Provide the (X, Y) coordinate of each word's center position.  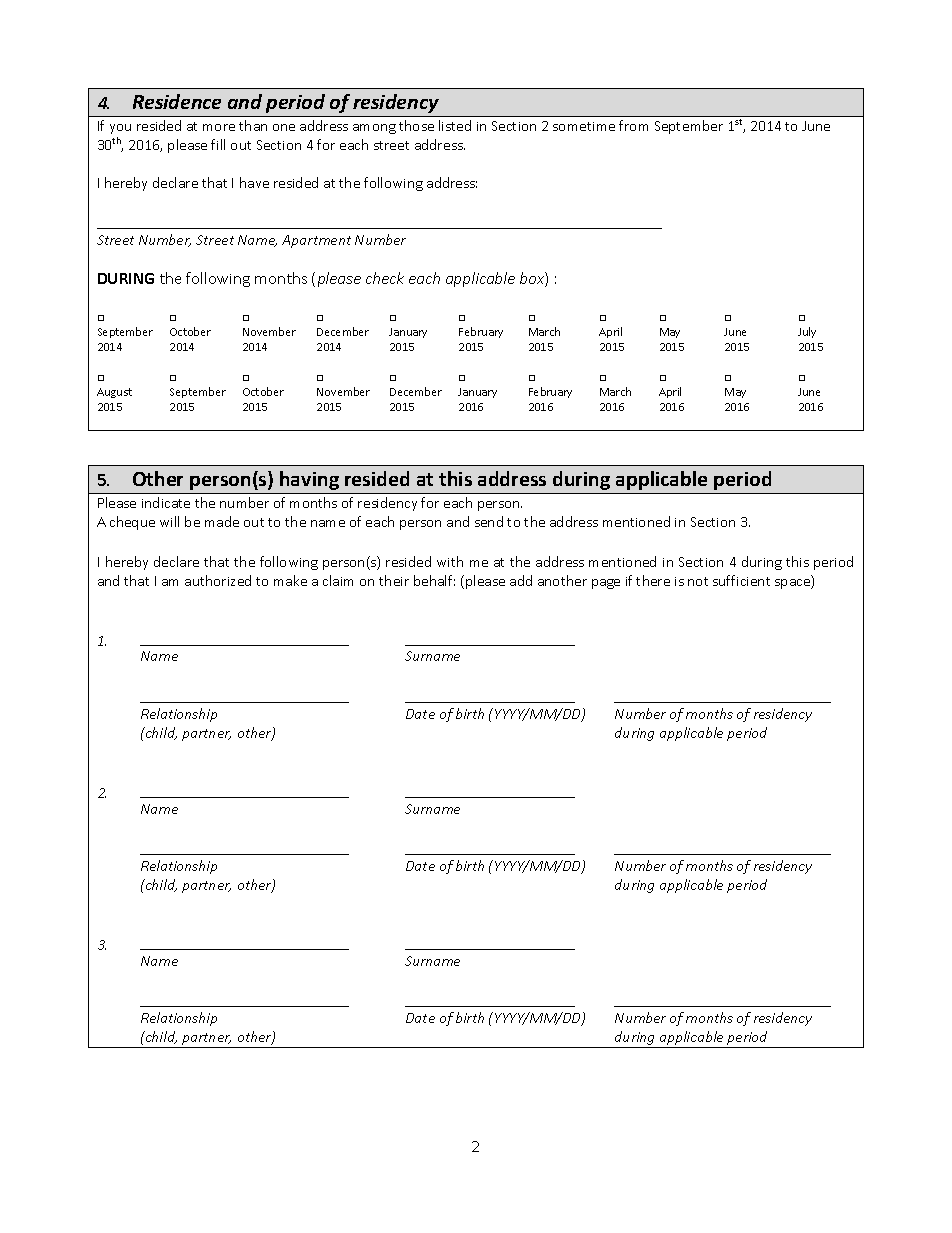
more (219, 127)
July (807, 332)
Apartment (316, 241)
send (489, 521)
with (450, 561)
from (633, 125)
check (385, 278)
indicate (166, 502)
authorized (218, 580)
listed (455, 125)
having (309, 480)
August (114, 393)
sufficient (741, 580)
